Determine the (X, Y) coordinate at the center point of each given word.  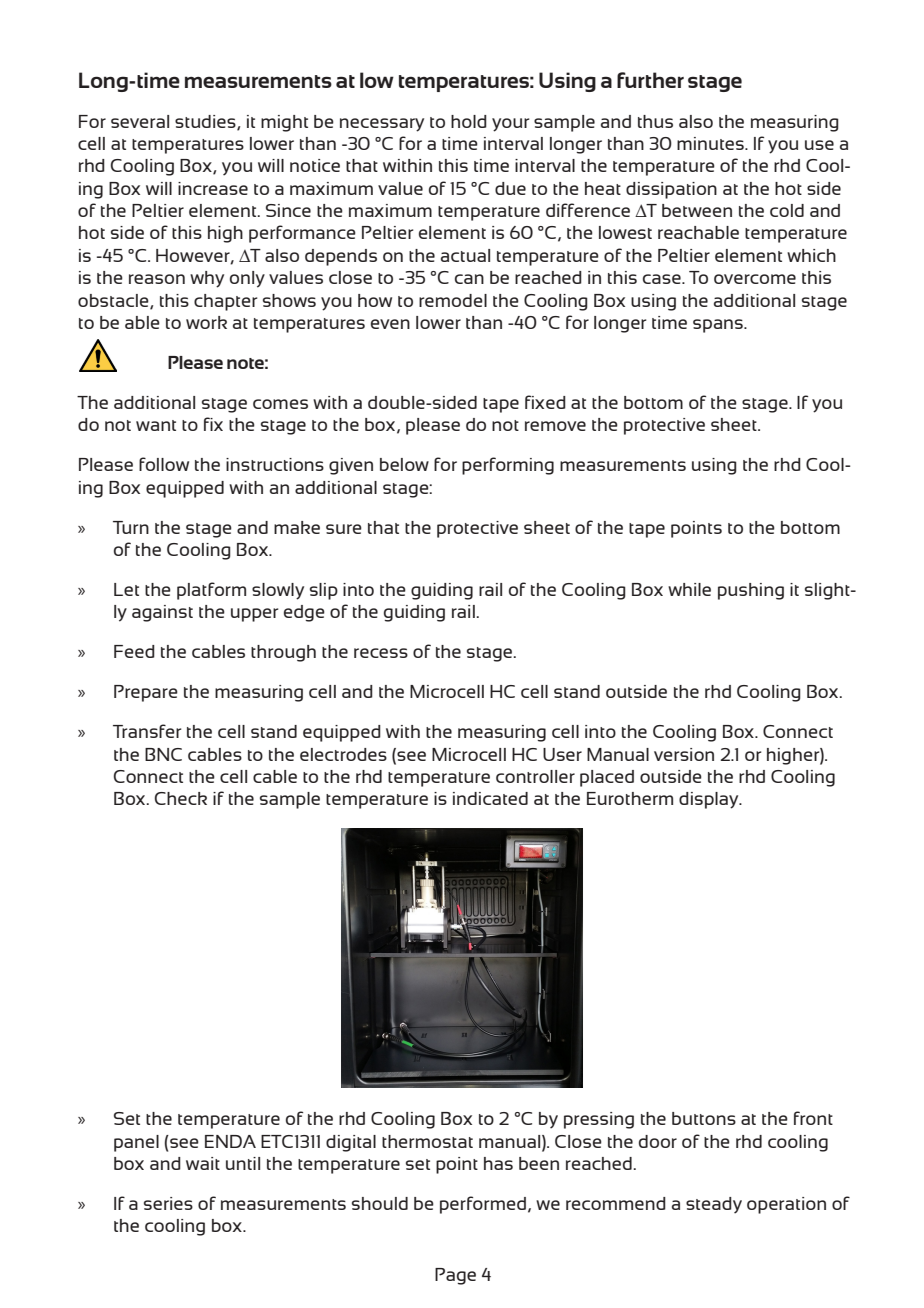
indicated (490, 798)
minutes (711, 143)
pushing (751, 591)
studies (206, 122)
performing (508, 466)
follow (164, 464)
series (168, 1203)
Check (181, 798)
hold (469, 121)
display (710, 800)
